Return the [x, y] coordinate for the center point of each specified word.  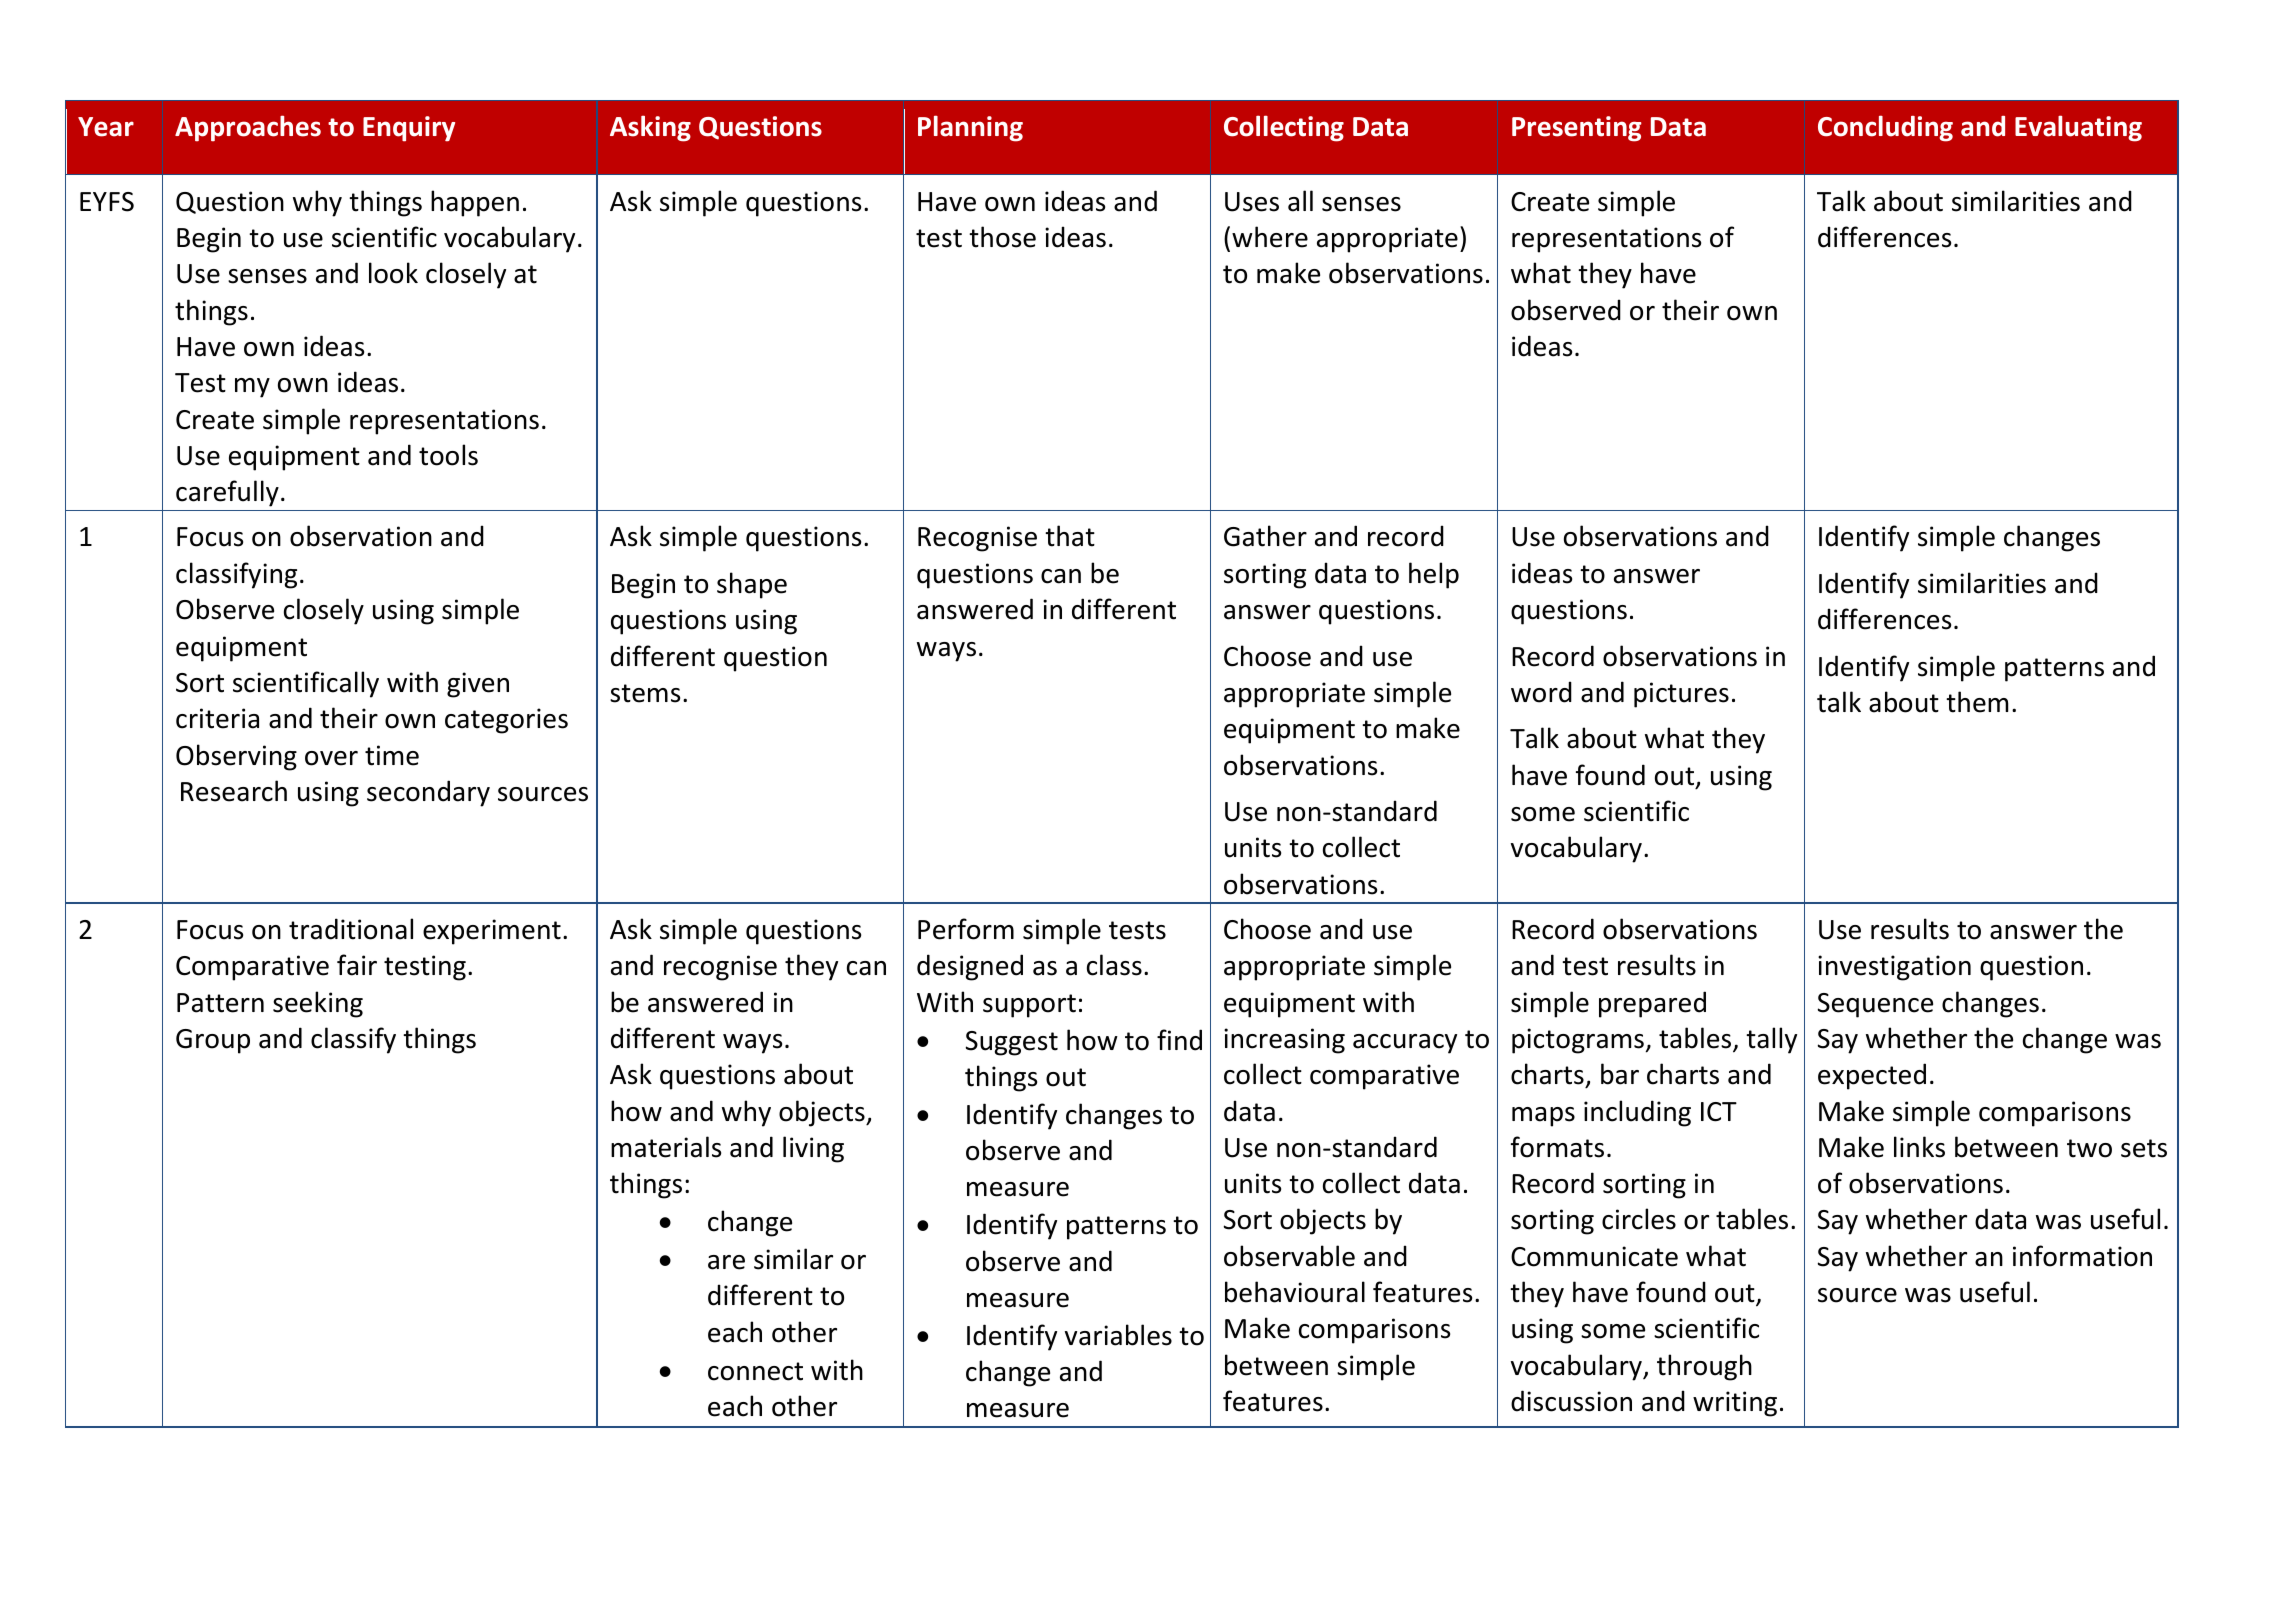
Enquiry [409, 129]
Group [213, 1041]
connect [755, 1371]
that [1070, 536]
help [1434, 575]
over [331, 758]
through [1704, 1367]
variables [1118, 1335]
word [1541, 692]
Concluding [1885, 128]
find [1179, 1040]
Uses [1252, 202]
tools [448, 455]
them [1977, 702]
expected [1872, 1076]
